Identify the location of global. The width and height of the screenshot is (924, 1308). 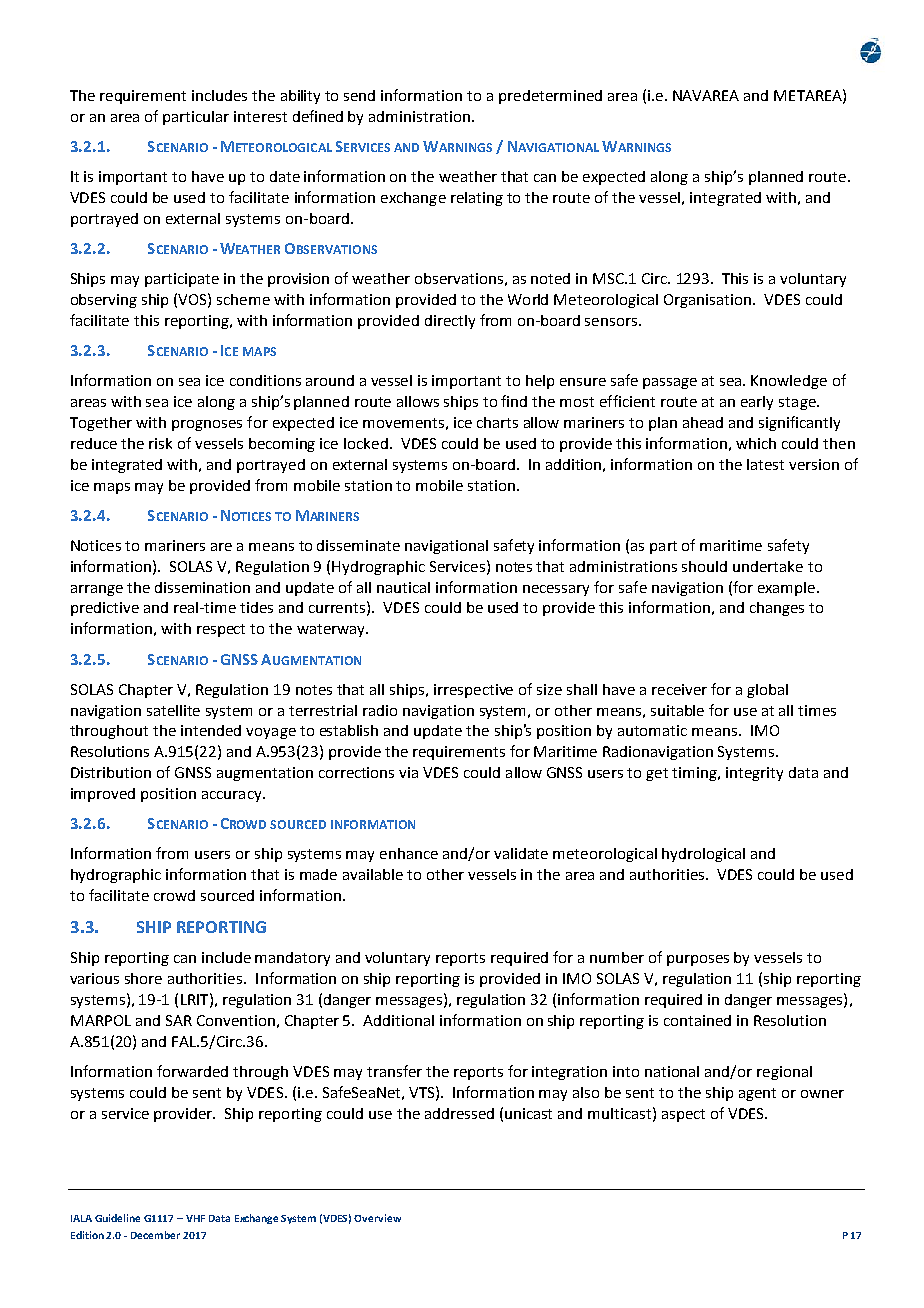
(767, 691).
